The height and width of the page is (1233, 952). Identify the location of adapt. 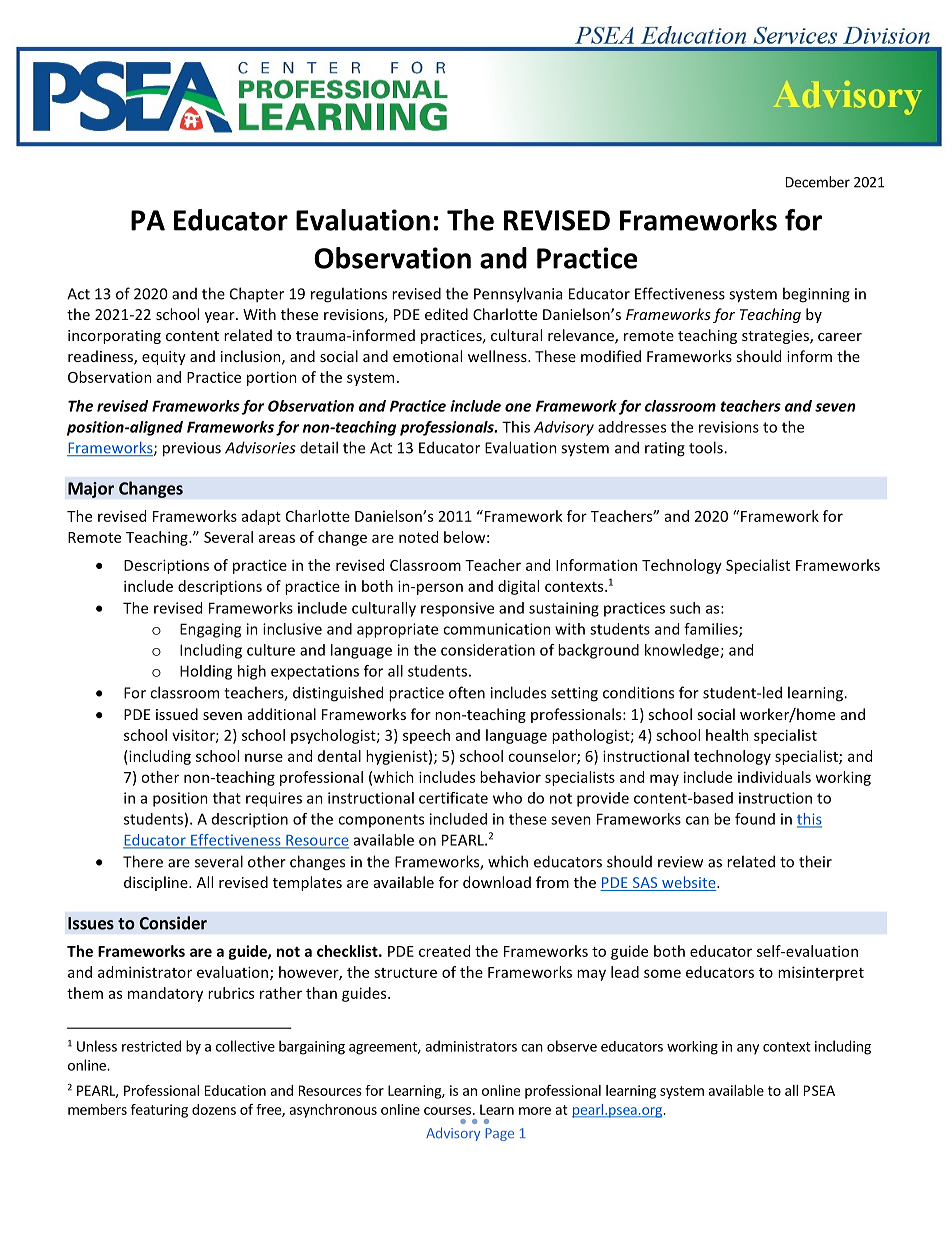
(261, 517).
